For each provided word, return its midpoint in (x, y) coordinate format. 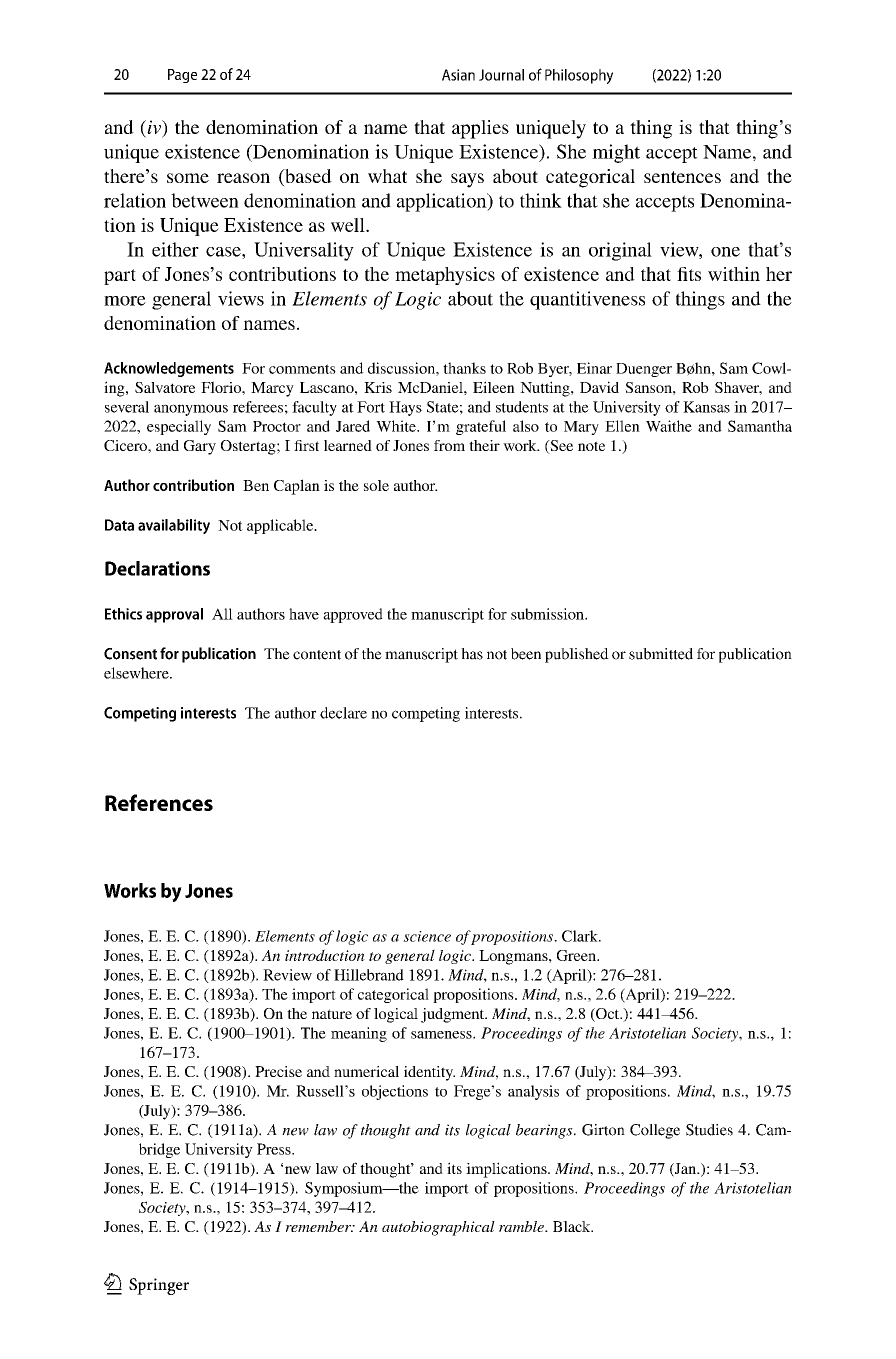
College (655, 1131)
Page (182, 76)
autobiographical (438, 1228)
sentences (682, 177)
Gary (200, 447)
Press (275, 1149)
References (159, 802)
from (449, 445)
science (427, 936)
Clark (581, 936)
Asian (458, 75)
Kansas (706, 407)
